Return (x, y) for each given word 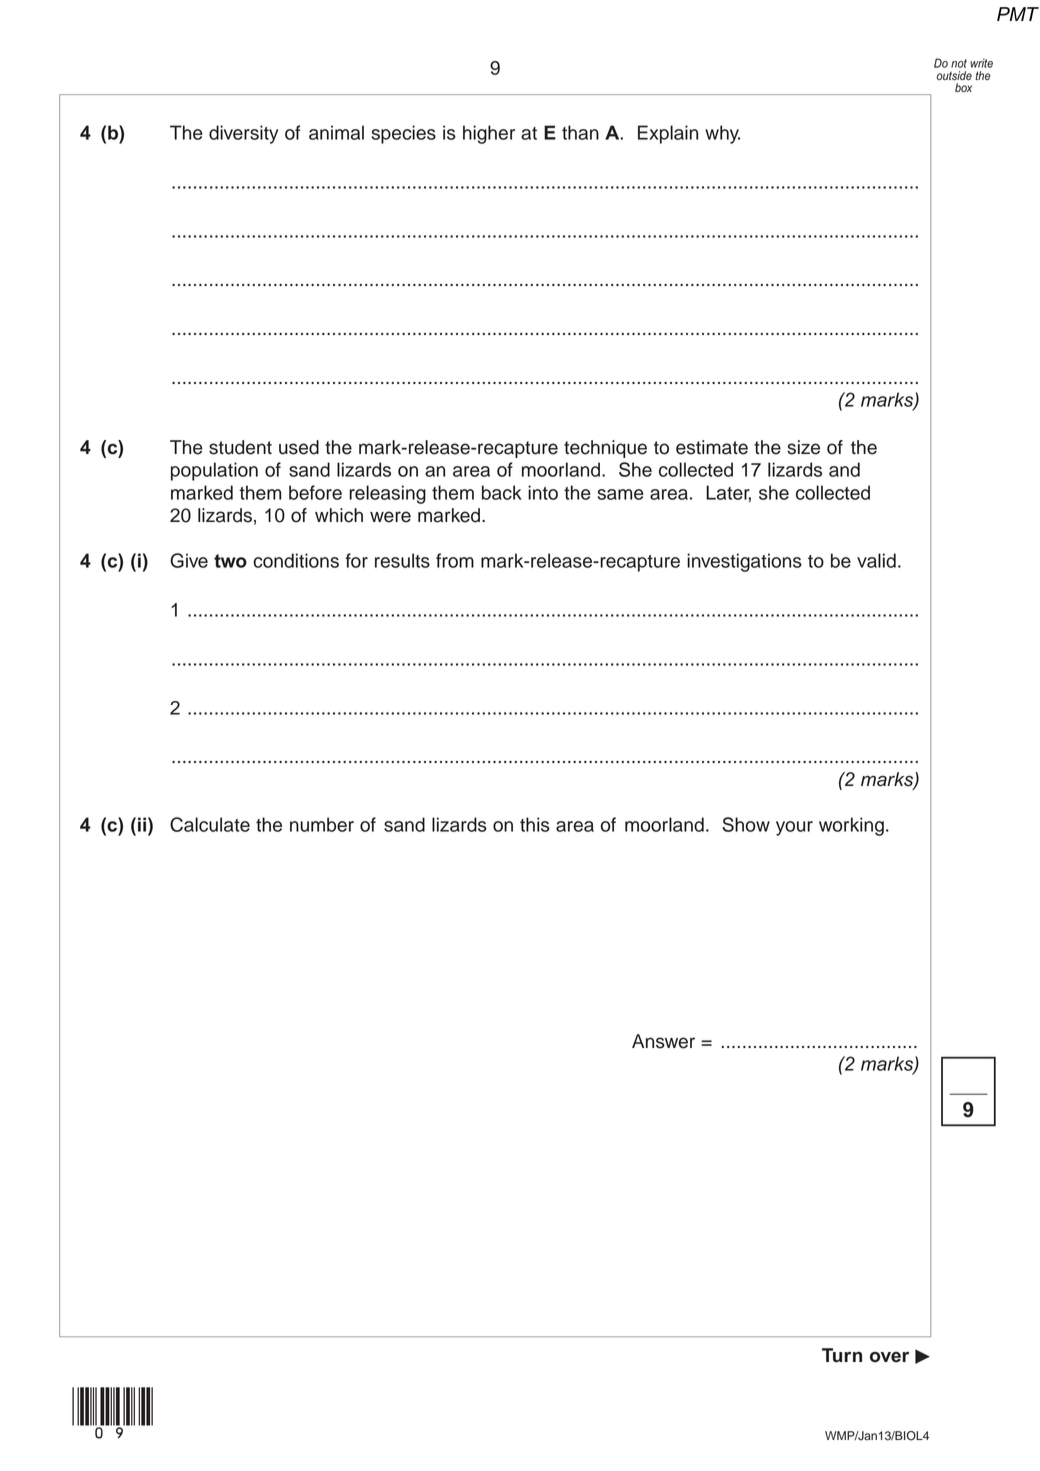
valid (876, 560)
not (959, 63)
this (535, 824)
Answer (663, 1041)
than (580, 132)
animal (336, 132)
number (322, 824)
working (851, 826)
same (621, 494)
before (315, 492)
